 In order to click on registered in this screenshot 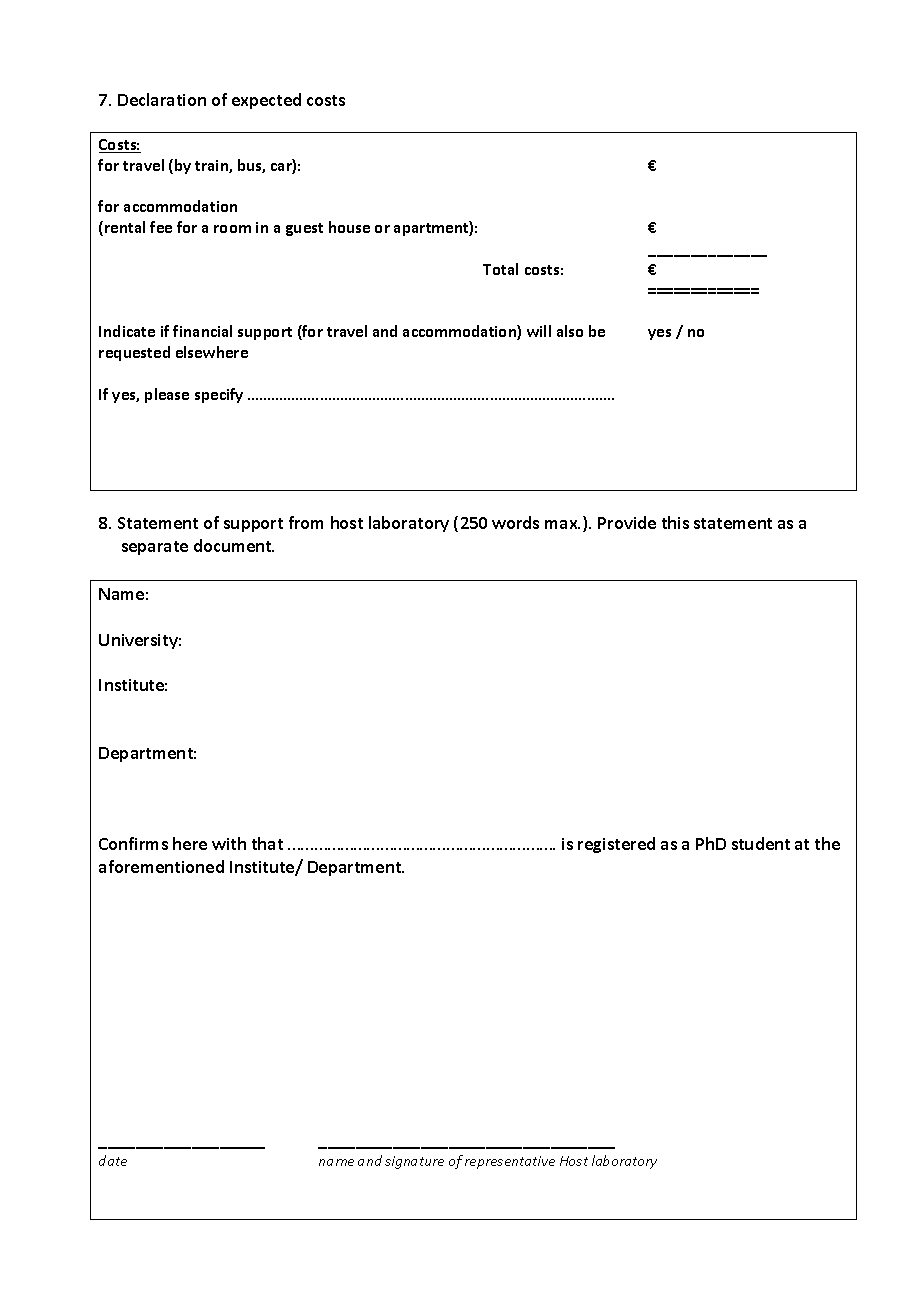, I will do `click(616, 845)`.
